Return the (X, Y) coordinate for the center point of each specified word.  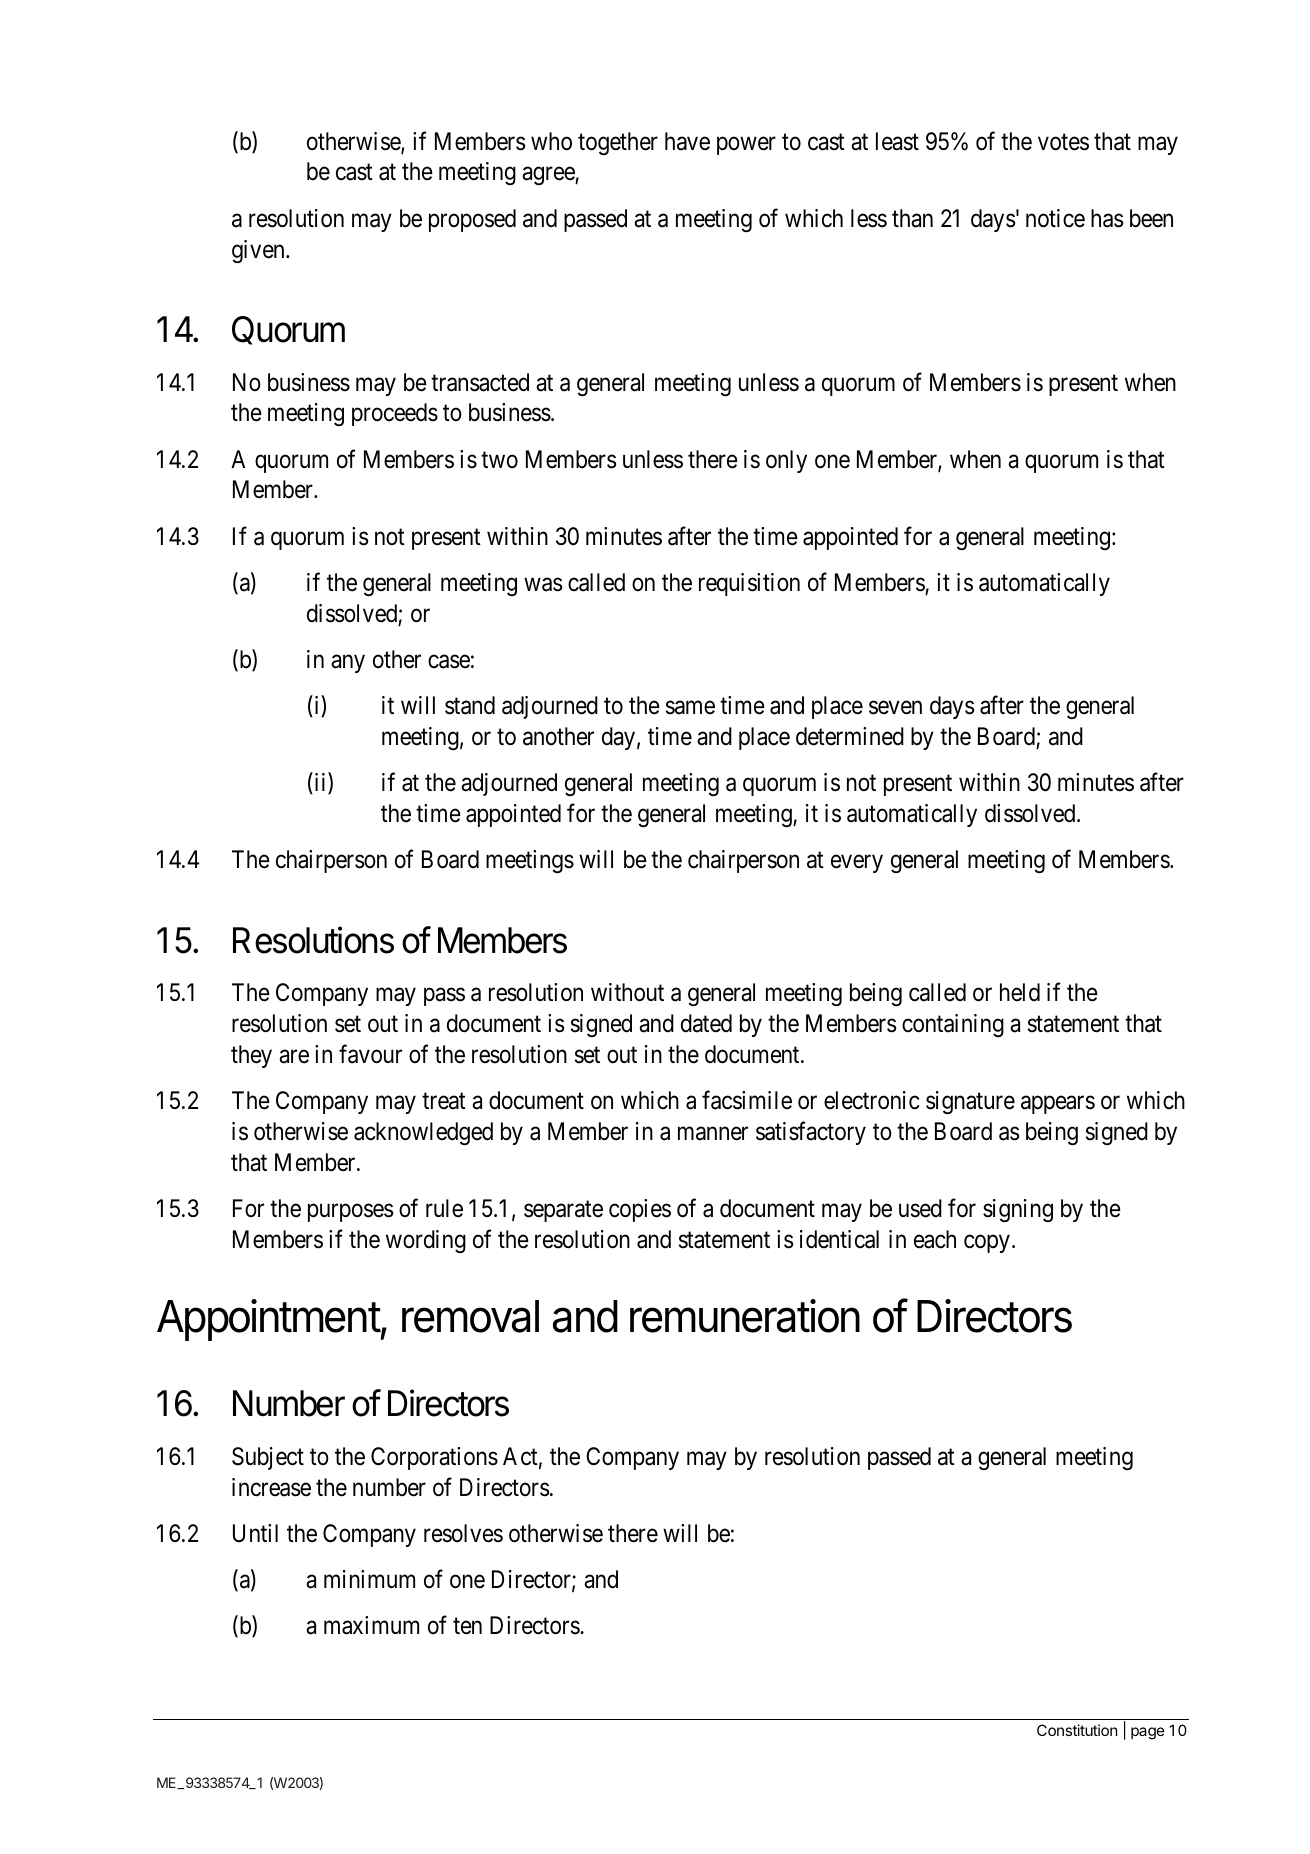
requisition (749, 584)
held (1020, 992)
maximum (371, 1625)
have (687, 141)
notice (1055, 218)
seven (895, 708)
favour (370, 1054)
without (627, 992)
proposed (472, 220)
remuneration (745, 1316)
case (449, 662)
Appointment (269, 1320)
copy (987, 1244)
